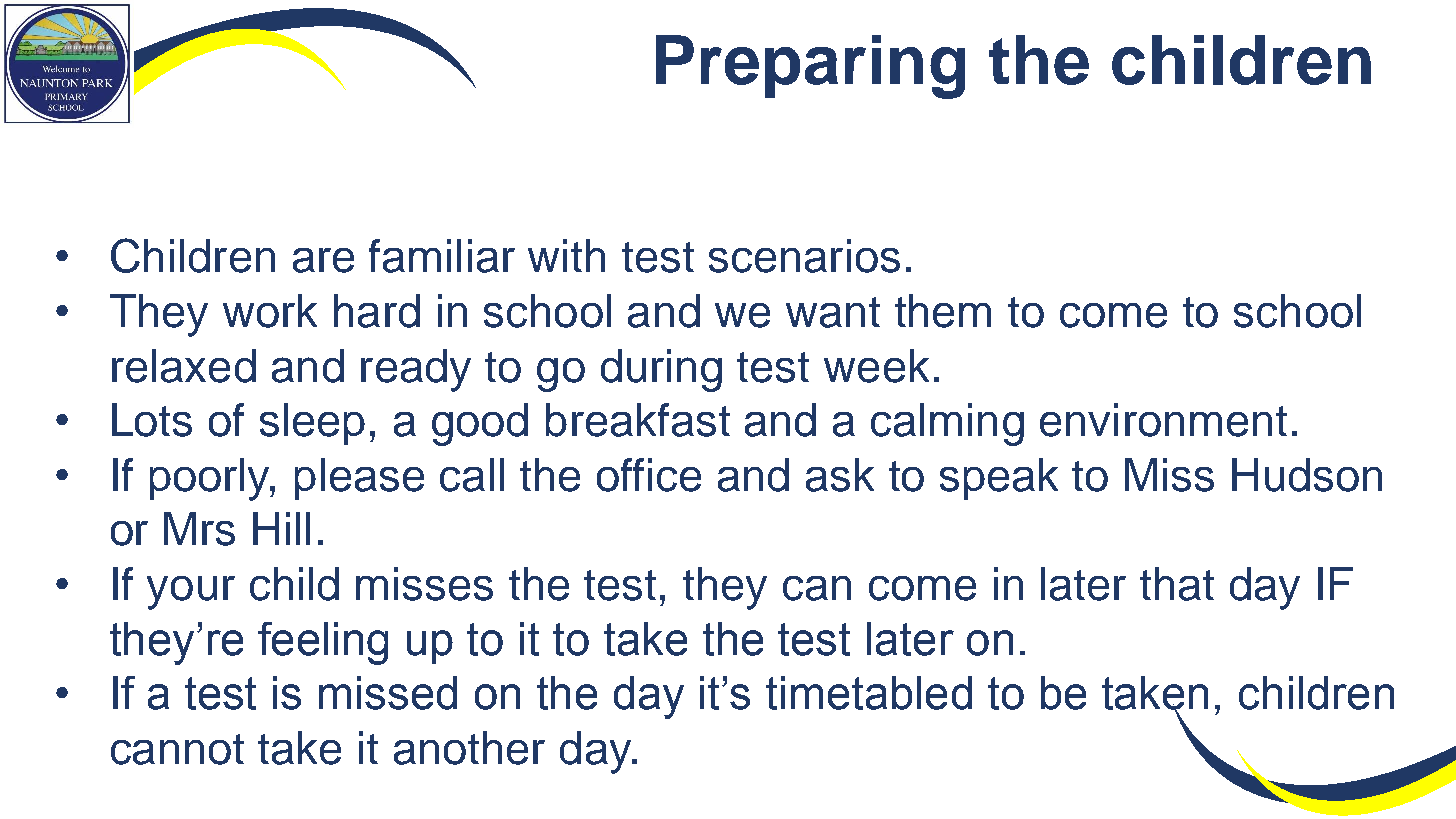 Image resolution: width=1456 pixels, height=819 pixels. I want to click on scenarios, so click(804, 256).
